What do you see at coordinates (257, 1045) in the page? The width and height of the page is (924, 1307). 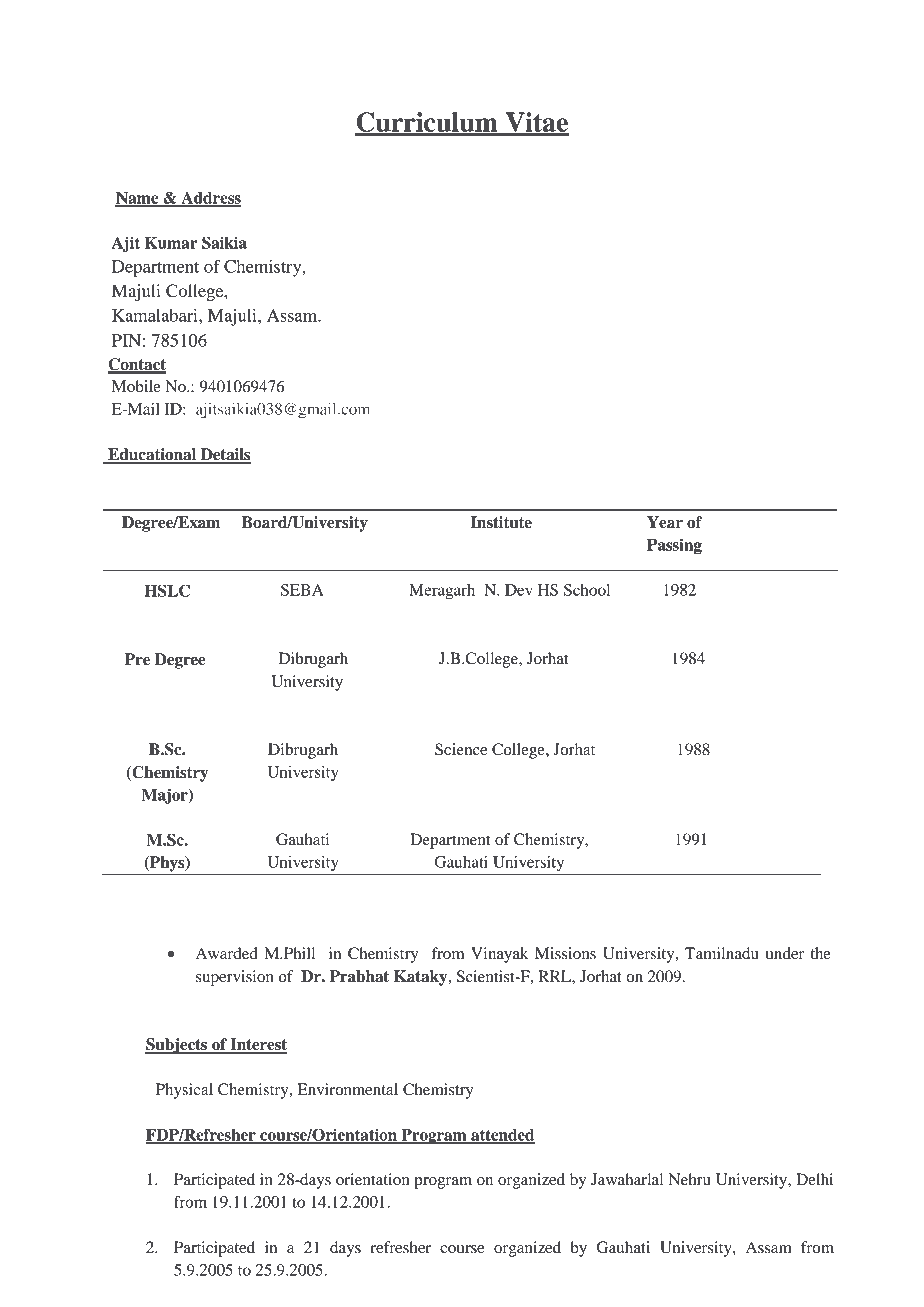 I see `Interest` at bounding box center [257, 1045].
